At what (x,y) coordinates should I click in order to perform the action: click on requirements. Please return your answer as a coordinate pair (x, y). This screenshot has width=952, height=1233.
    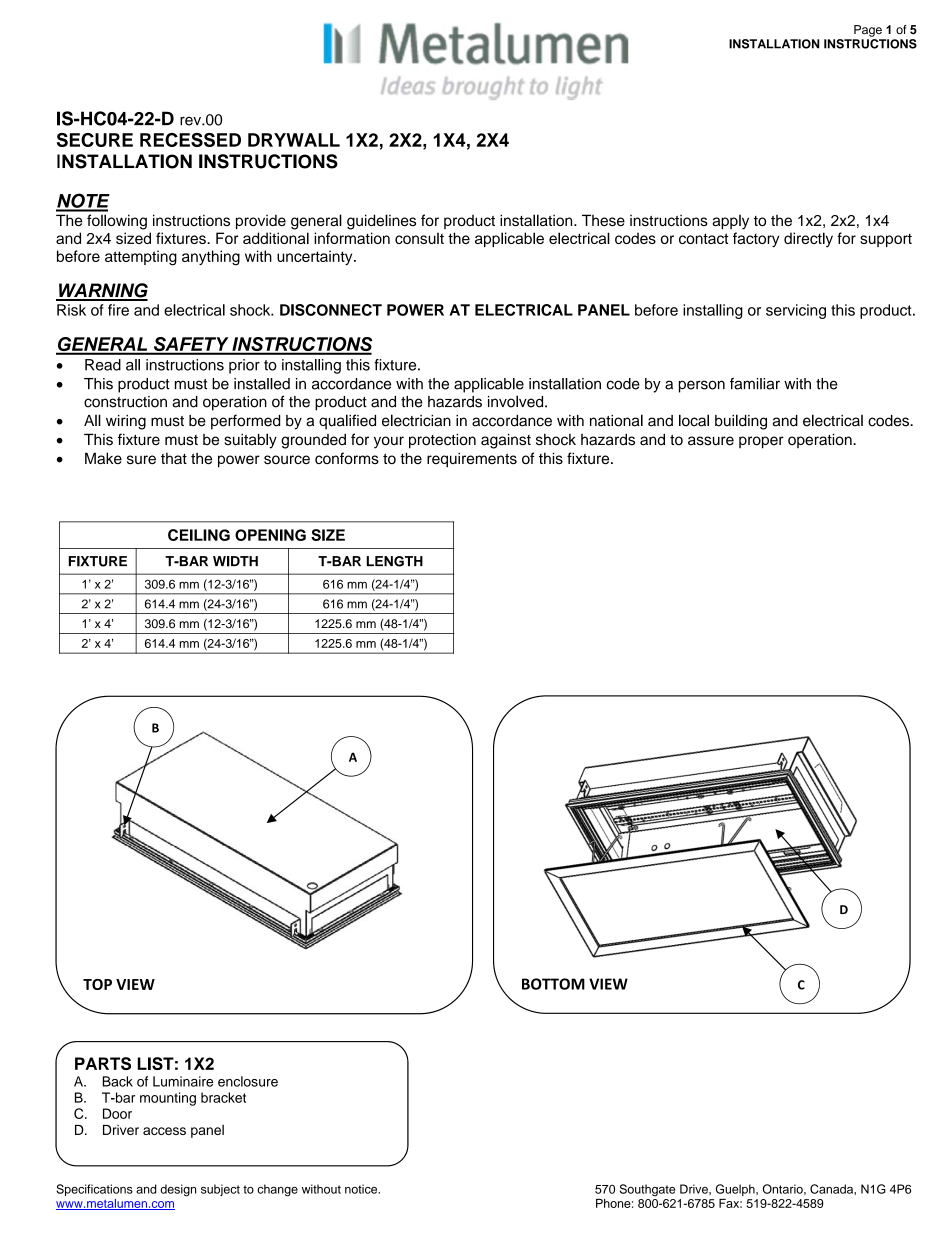
    Looking at the image, I should click on (472, 459).
